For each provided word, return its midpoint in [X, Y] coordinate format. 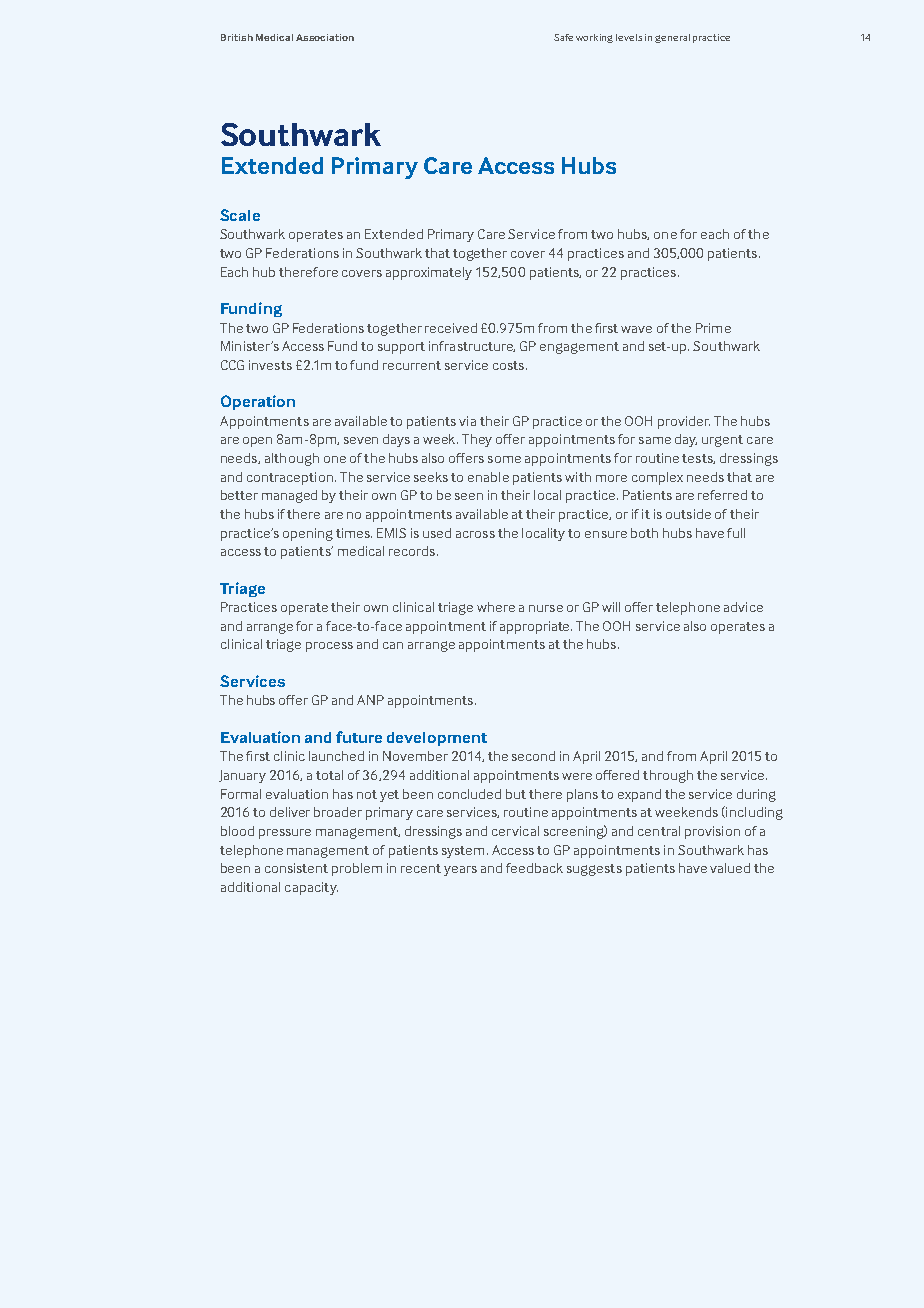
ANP [370, 700]
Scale [240, 215]
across [475, 534]
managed [289, 496]
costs [508, 365]
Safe [563, 37]
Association [325, 37]
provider [684, 422]
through [668, 776]
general [672, 38]
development [437, 739]
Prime [713, 328]
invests [270, 365]
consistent [296, 868]
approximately [429, 273]
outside [688, 514]
